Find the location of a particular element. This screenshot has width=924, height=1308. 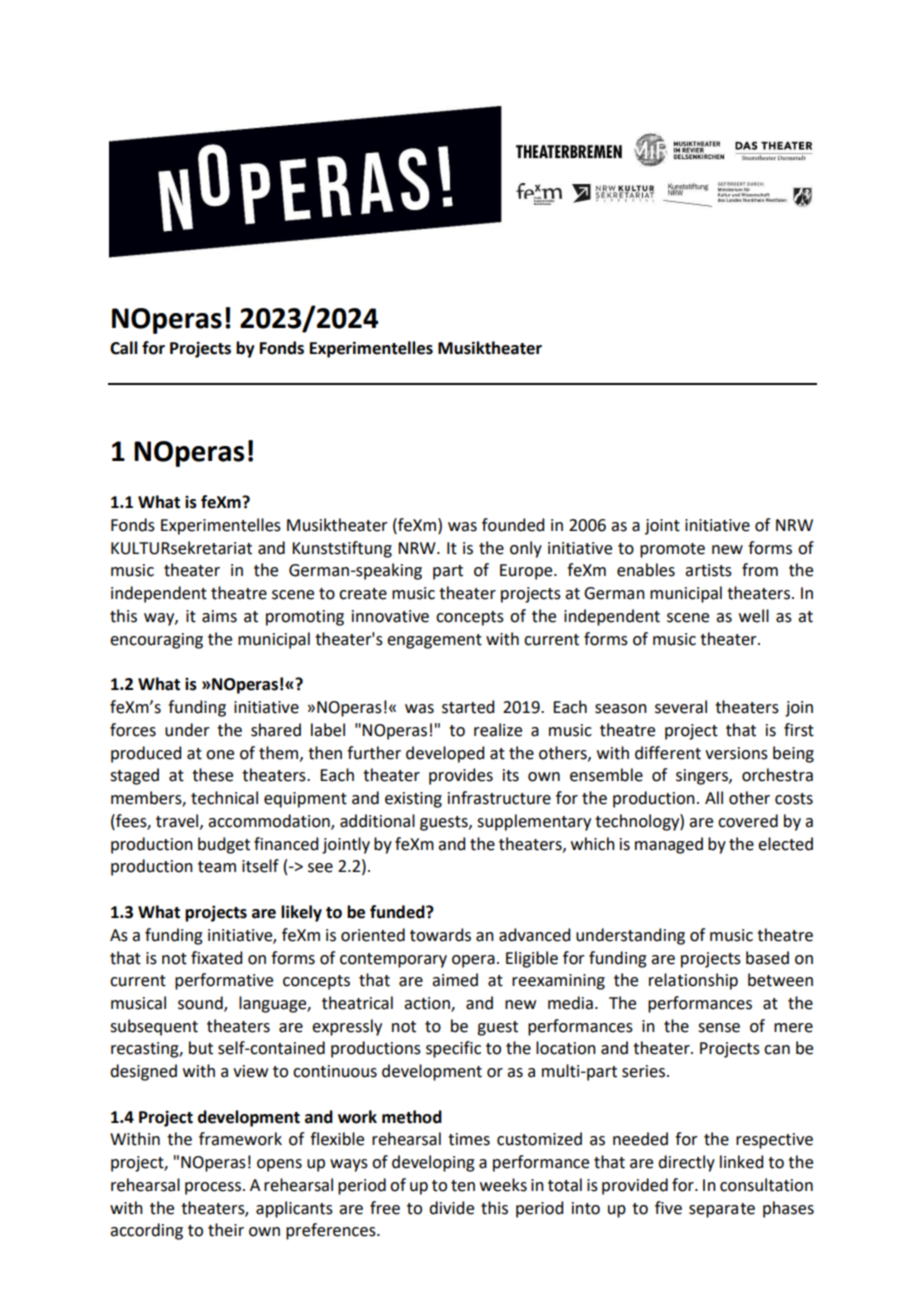

only is located at coordinates (526, 549).
